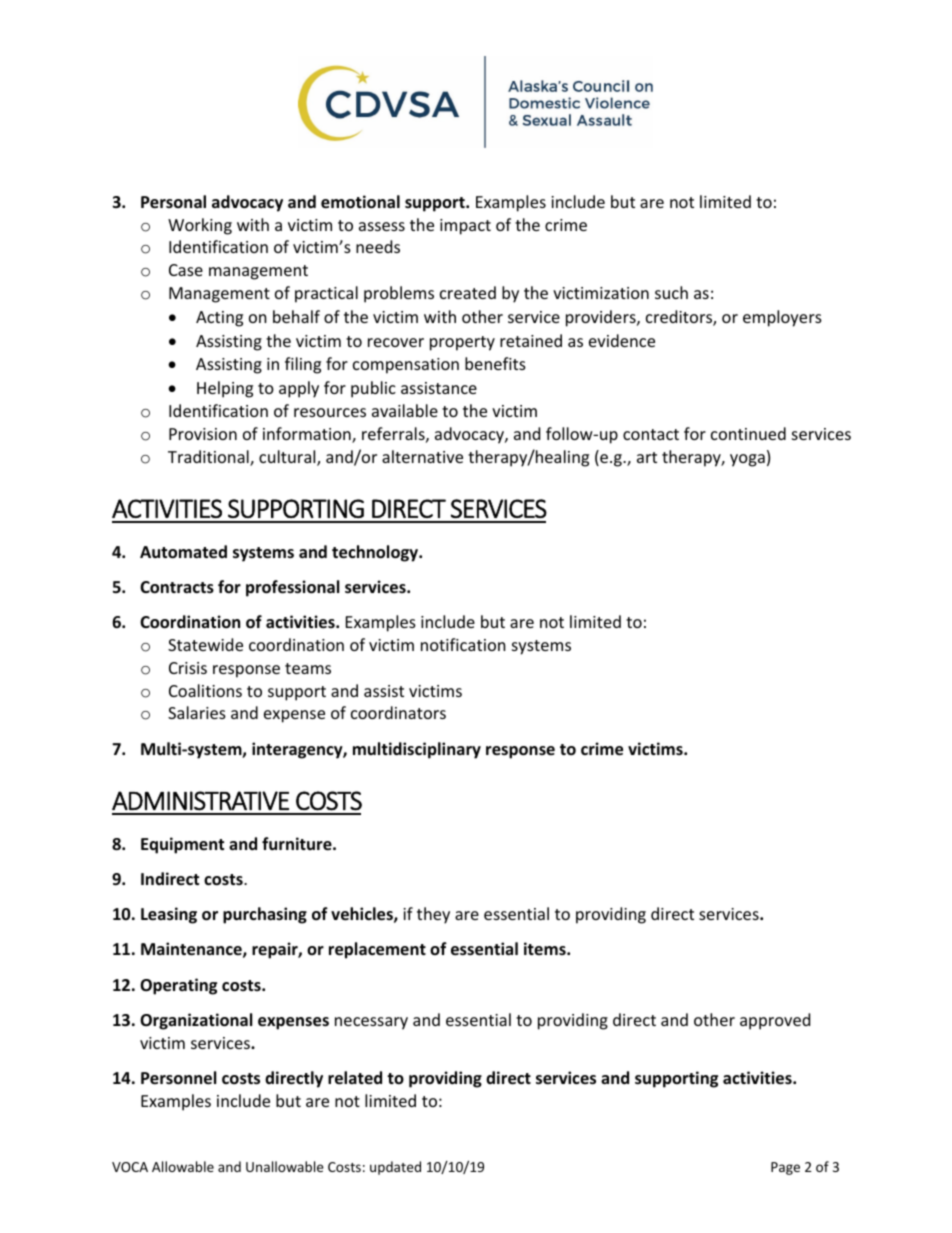  I want to click on updated, so click(395, 1168).
